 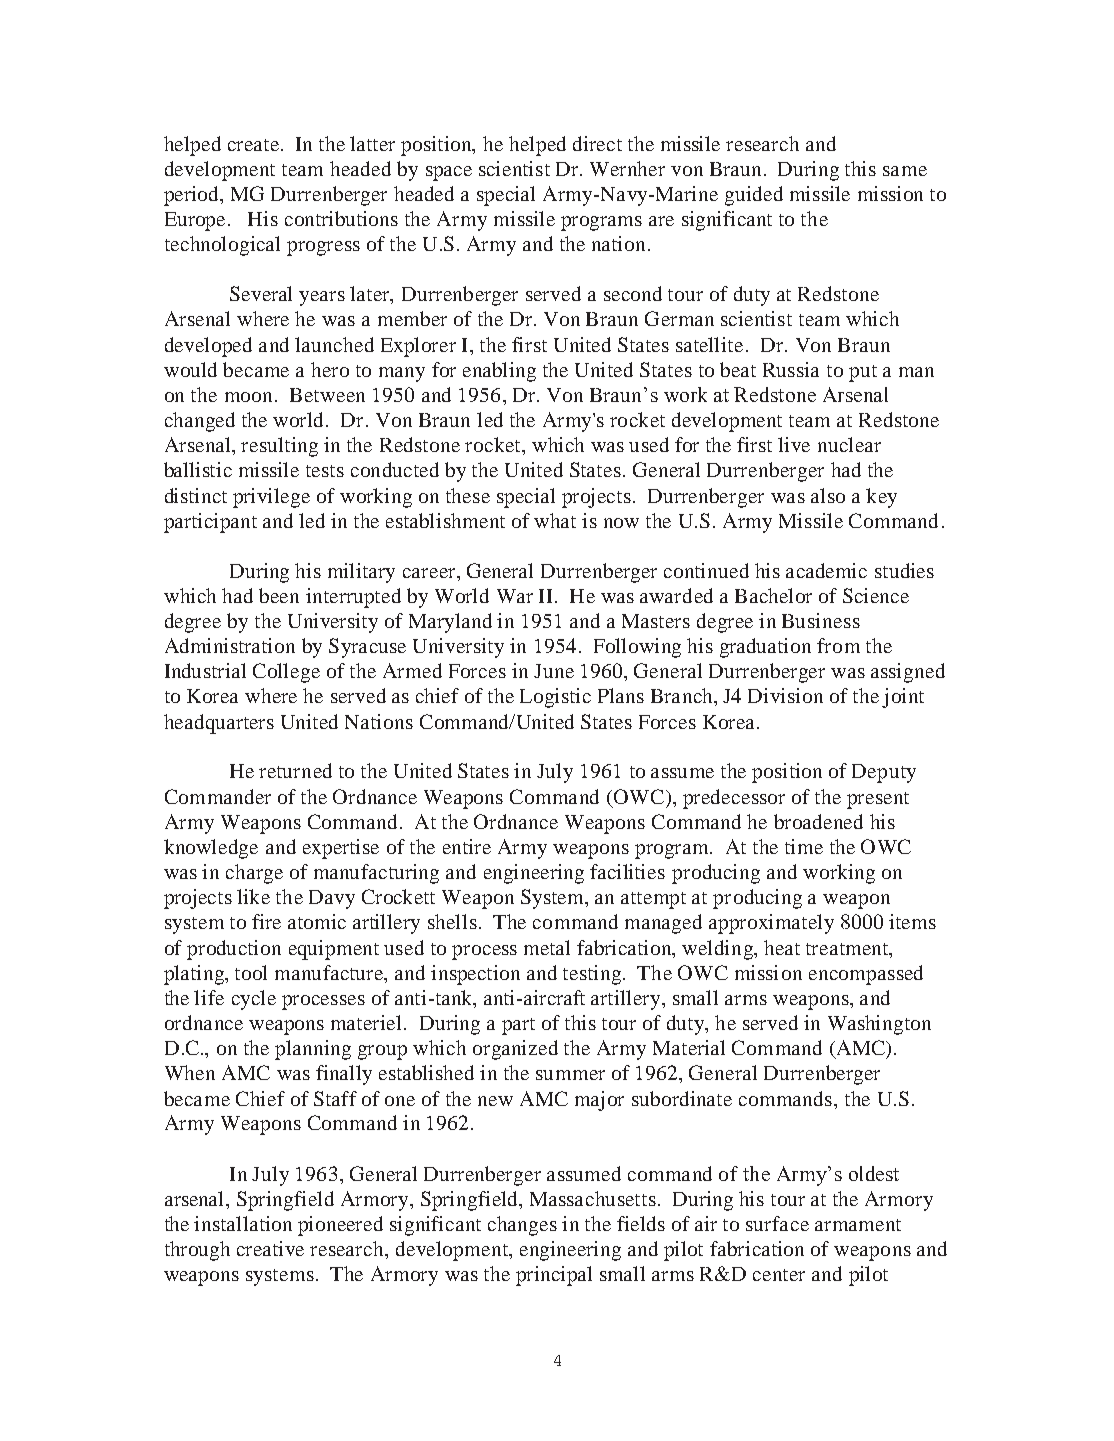 What do you see at coordinates (785, 695) in the screenshot?
I see `Division` at bounding box center [785, 695].
